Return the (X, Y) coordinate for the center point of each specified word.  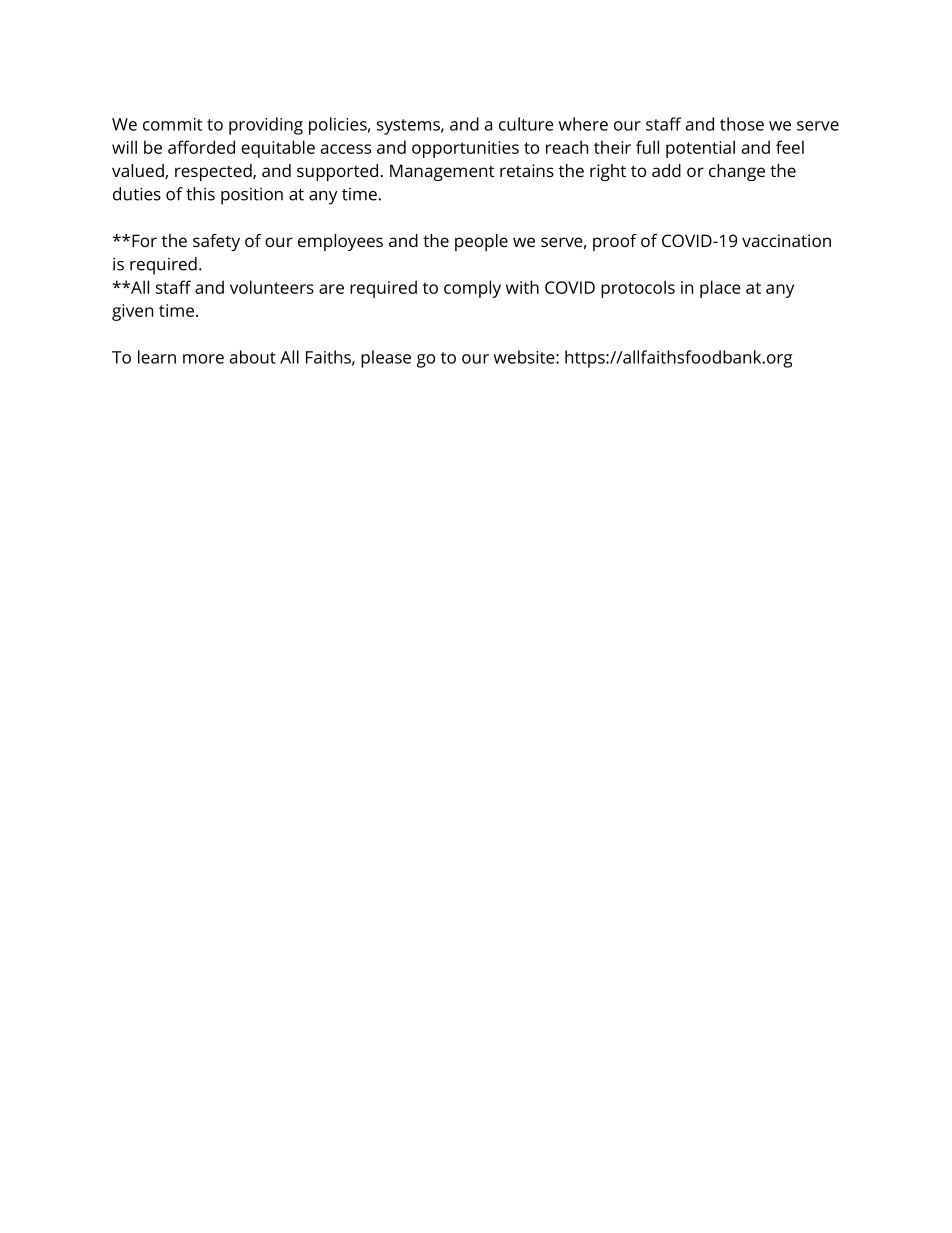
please (386, 359)
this (200, 194)
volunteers (272, 287)
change (737, 172)
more (203, 359)
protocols (638, 289)
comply (472, 289)
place (720, 289)
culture (526, 124)
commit (172, 124)
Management (442, 172)
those (742, 124)
